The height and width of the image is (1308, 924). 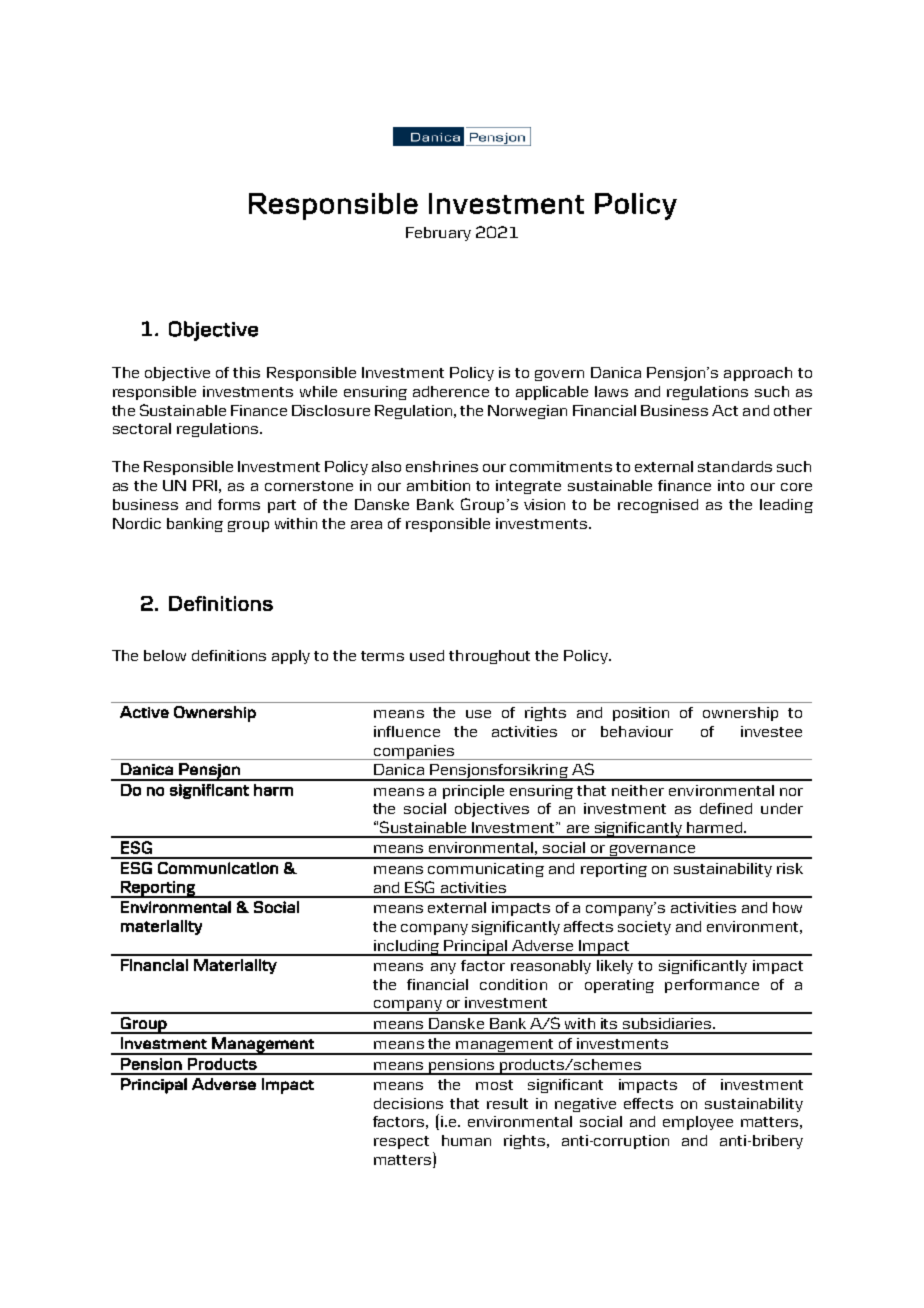 What do you see at coordinates (758, 374) in the image?
I see `approach` at bounding box center [758, 374].
